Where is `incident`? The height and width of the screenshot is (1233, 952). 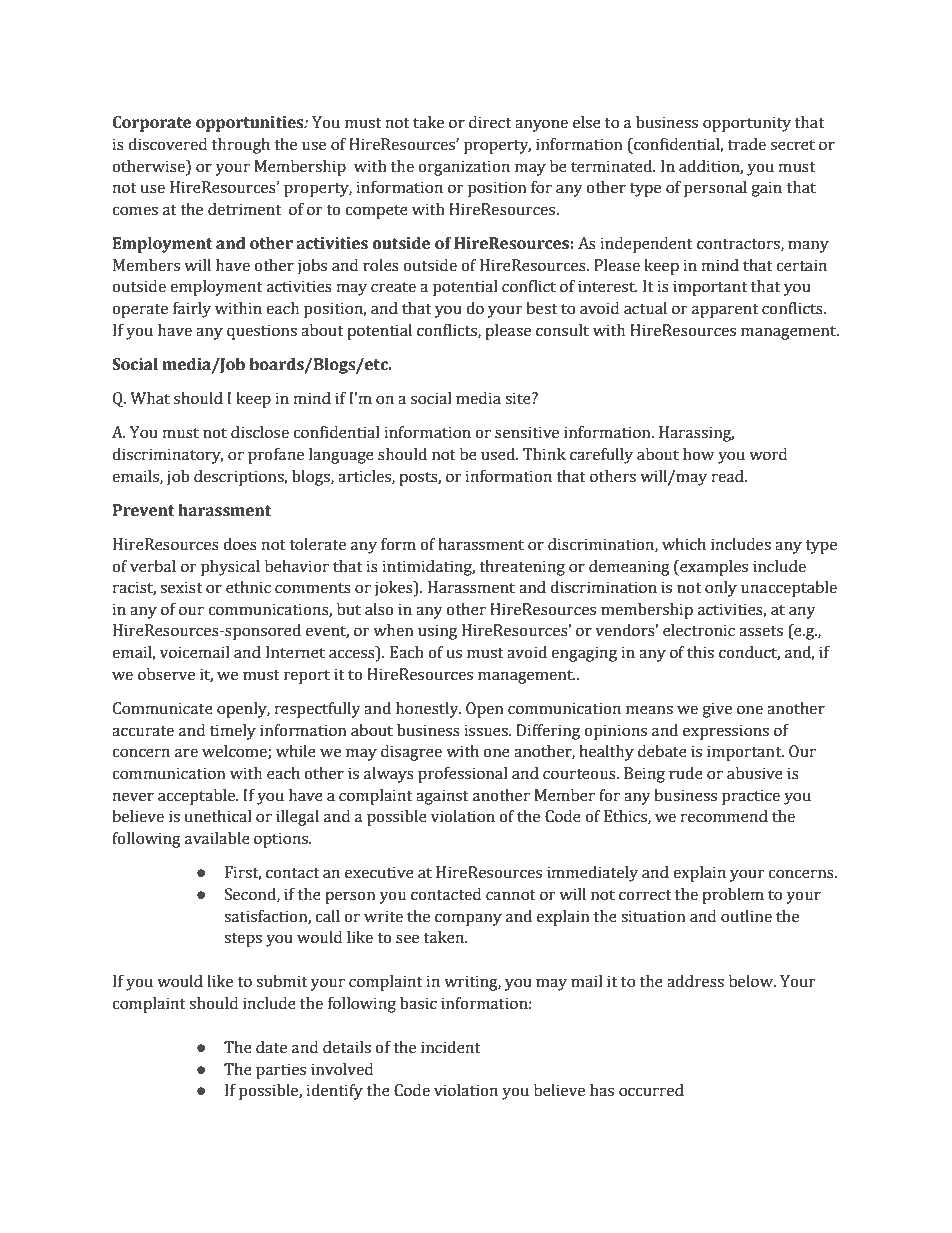
incident is located at coordinates (451, 1047).
